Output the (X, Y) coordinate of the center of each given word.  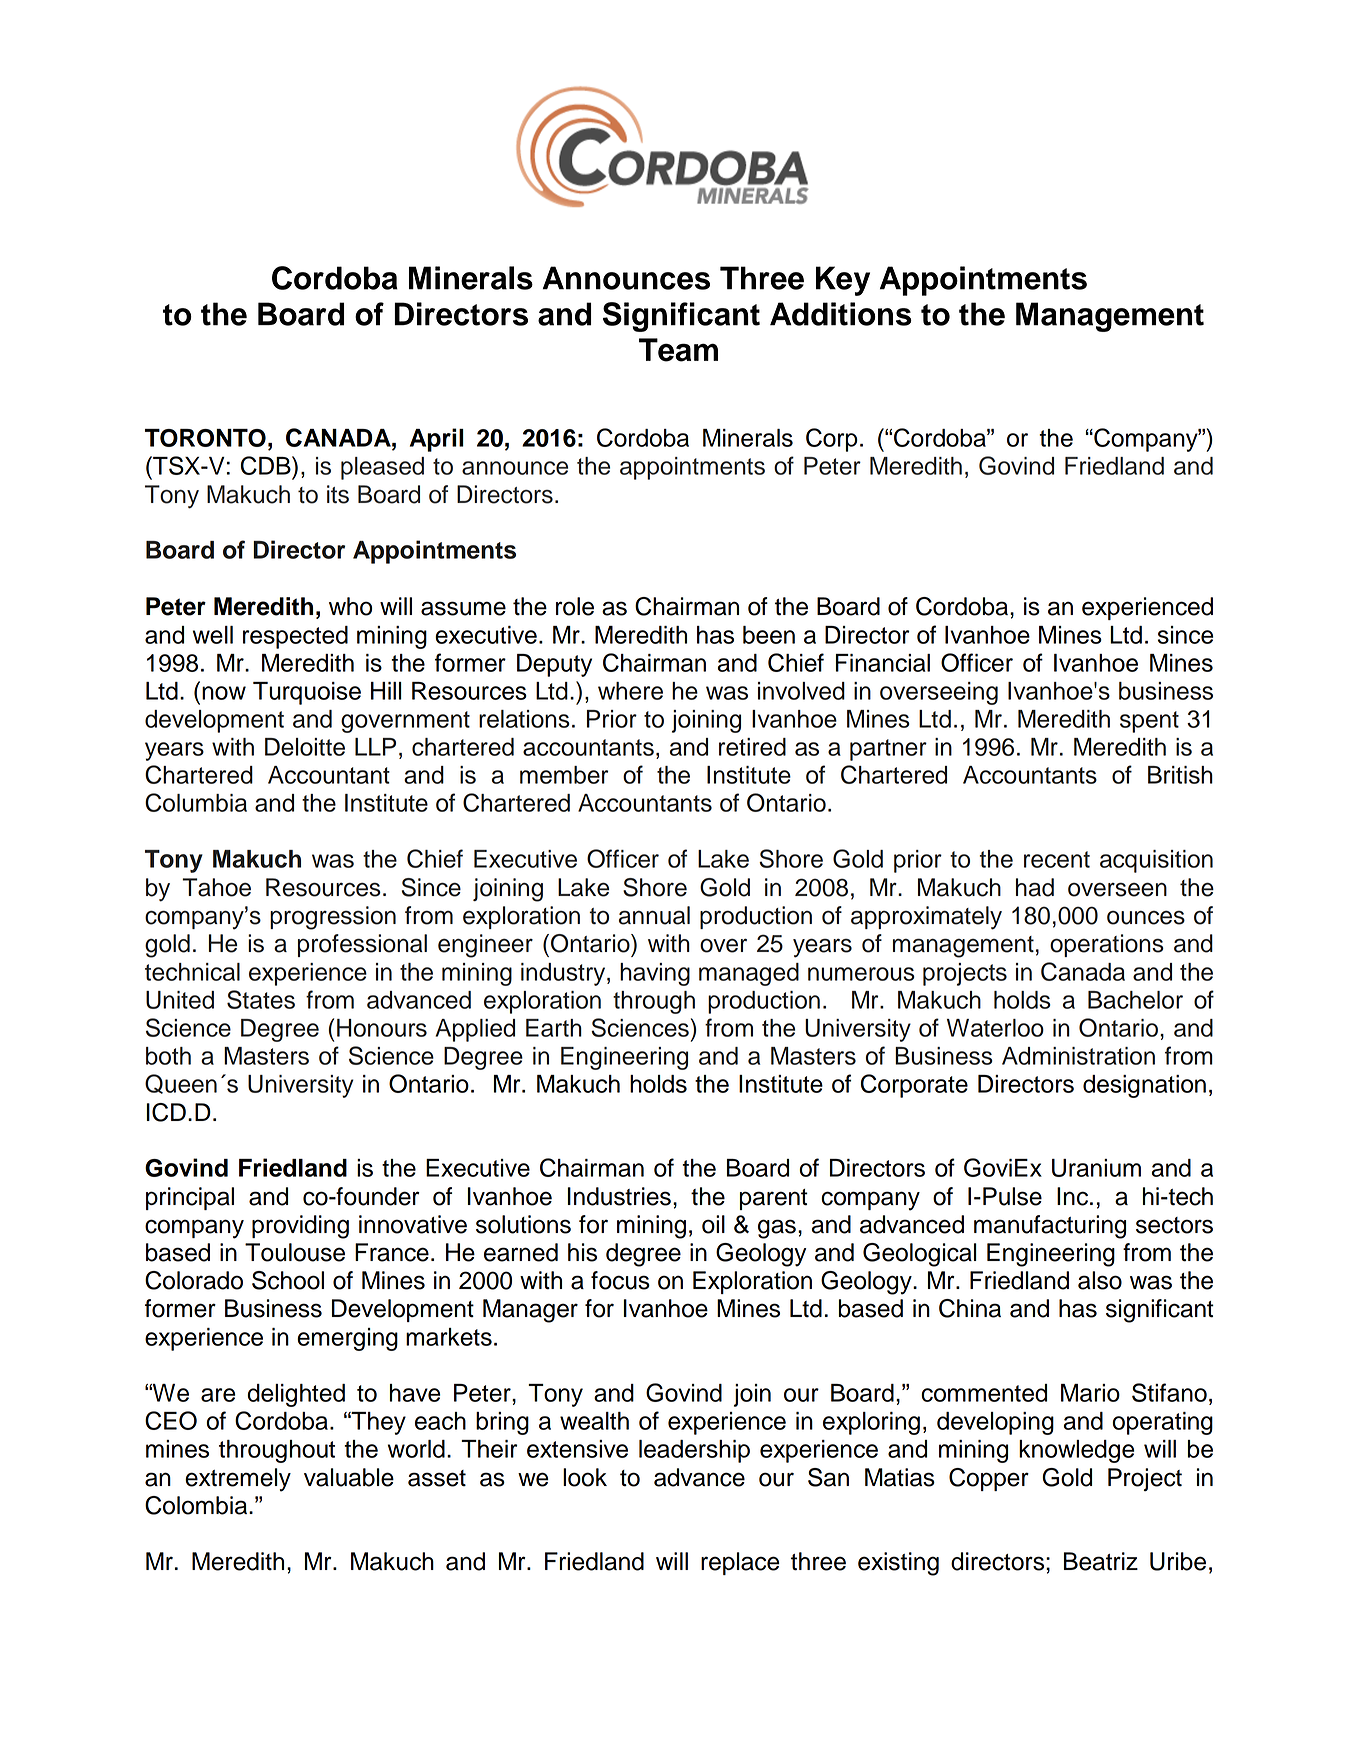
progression (333, 918)
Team (678, 350)
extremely (238, 1480)
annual (654, 915)
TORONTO (205, 438)
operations (1107, 945)
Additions (841, 314)
